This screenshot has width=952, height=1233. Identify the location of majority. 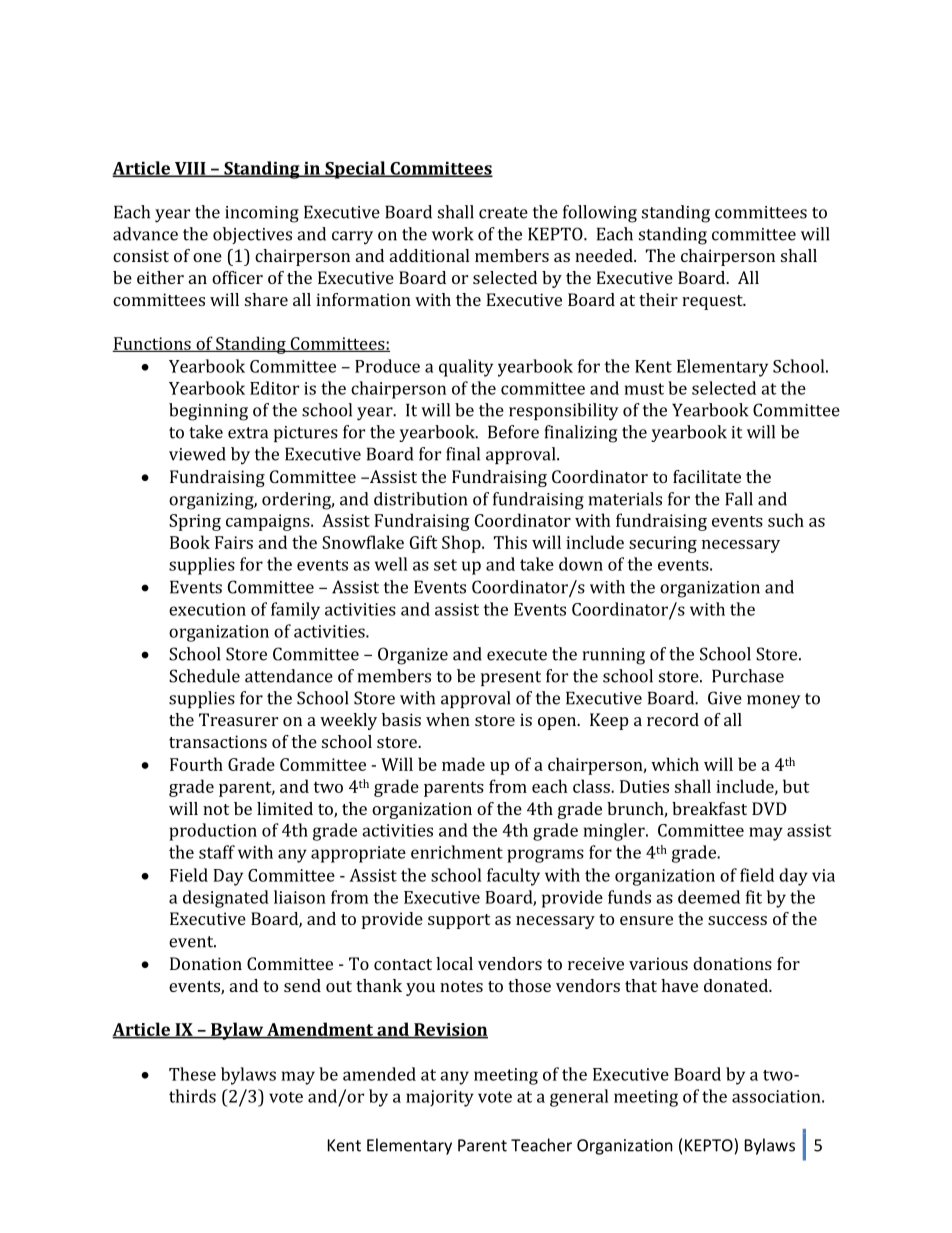
(440, 1098).
